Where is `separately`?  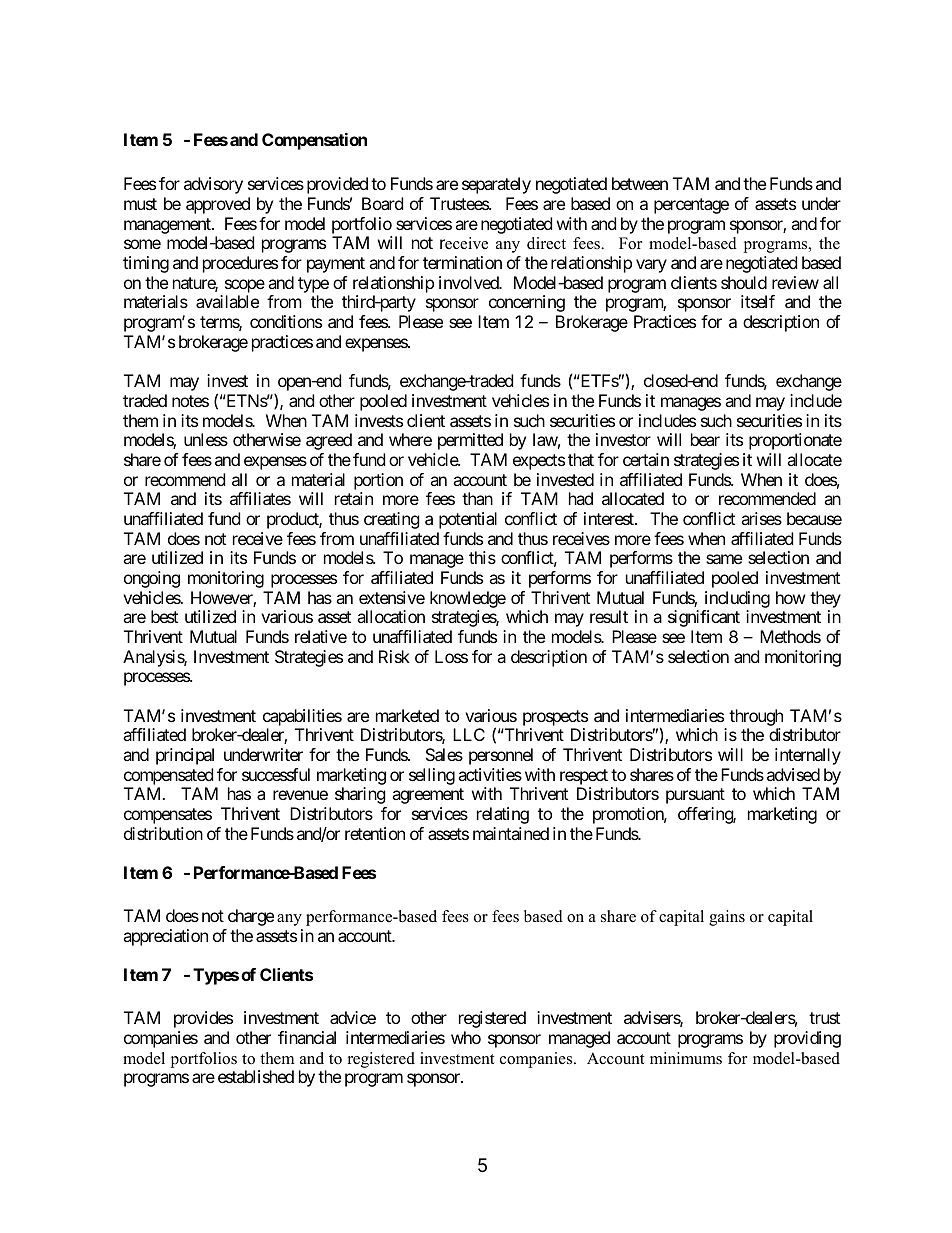 separately is located at coordinates (496, 185).
